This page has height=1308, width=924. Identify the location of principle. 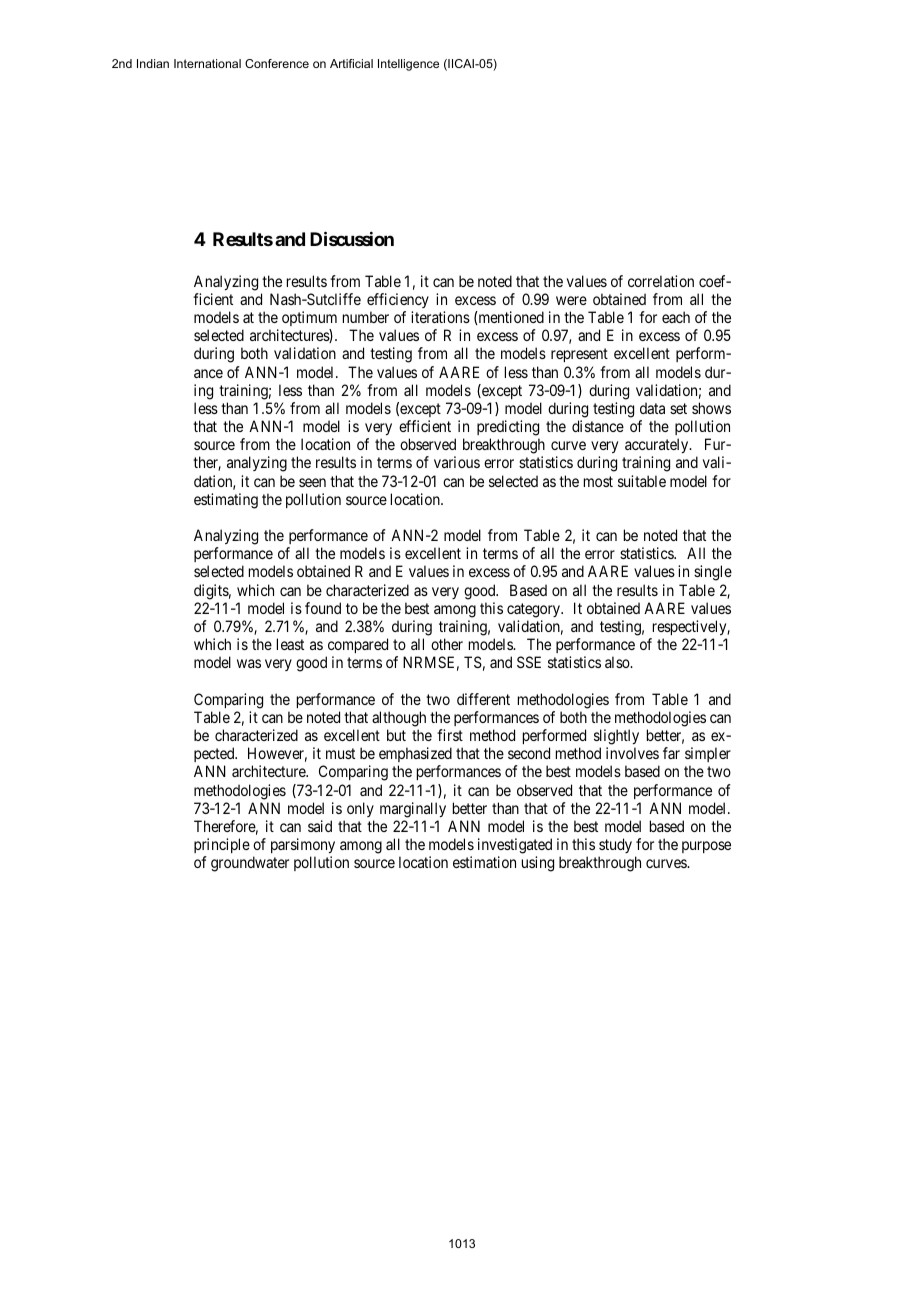
(222, 845).
